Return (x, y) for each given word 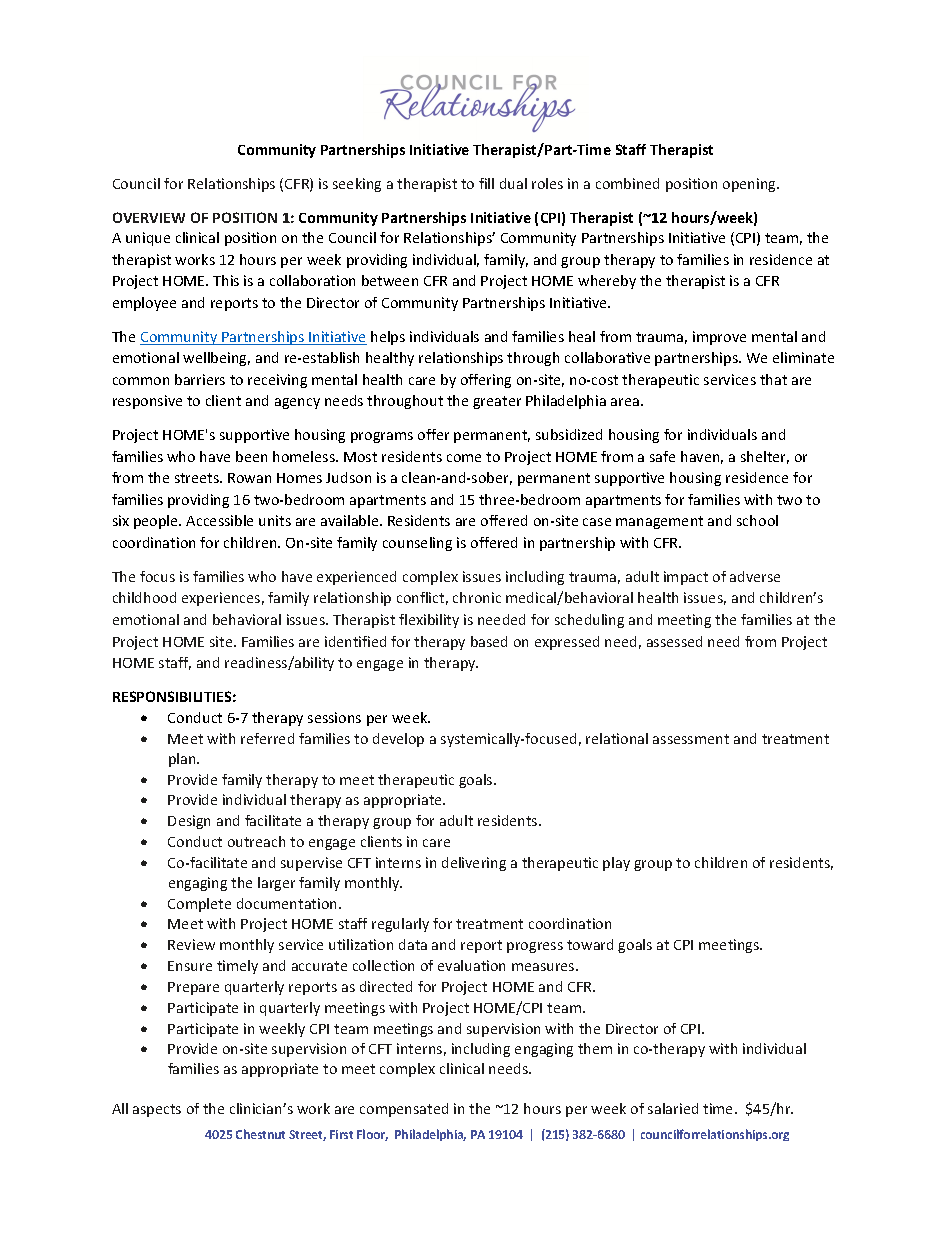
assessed (674, 641)
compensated (404, 1110)
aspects (157, 1110)
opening (751, 185)
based (489, 641)
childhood (144, 597)
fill (486, 183)
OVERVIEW (149, 217)
